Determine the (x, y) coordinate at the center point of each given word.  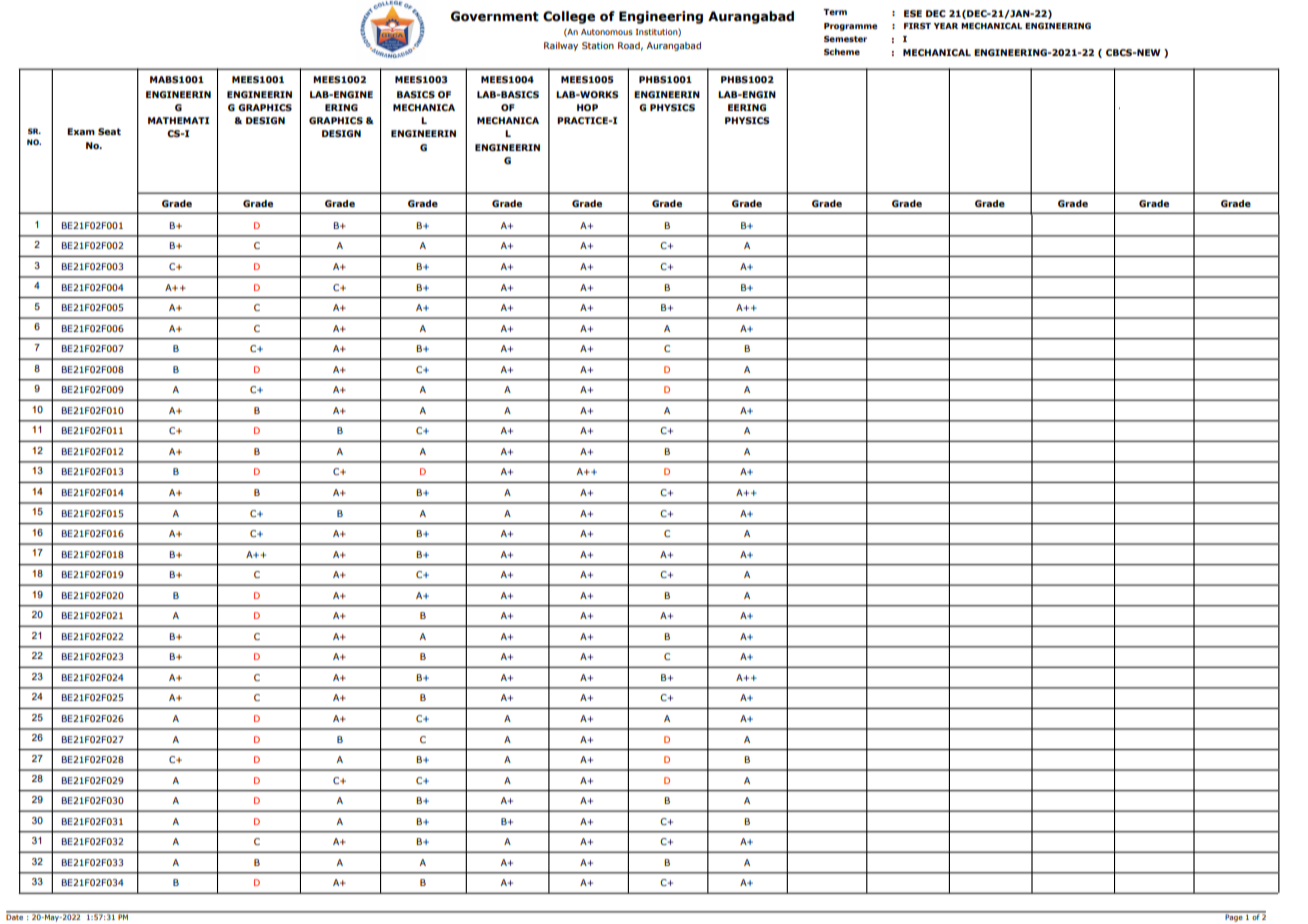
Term (835, 12)
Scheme (842, 51)
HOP (587, 107)
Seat (109, 131)
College (569, 17)
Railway (561, 46)
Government (495, 16)
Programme (851, 27)
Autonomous (607, 32)
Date (16, 916)
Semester (845, 39)
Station (598, 45)
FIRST (917, 26)
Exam (81, 131)
